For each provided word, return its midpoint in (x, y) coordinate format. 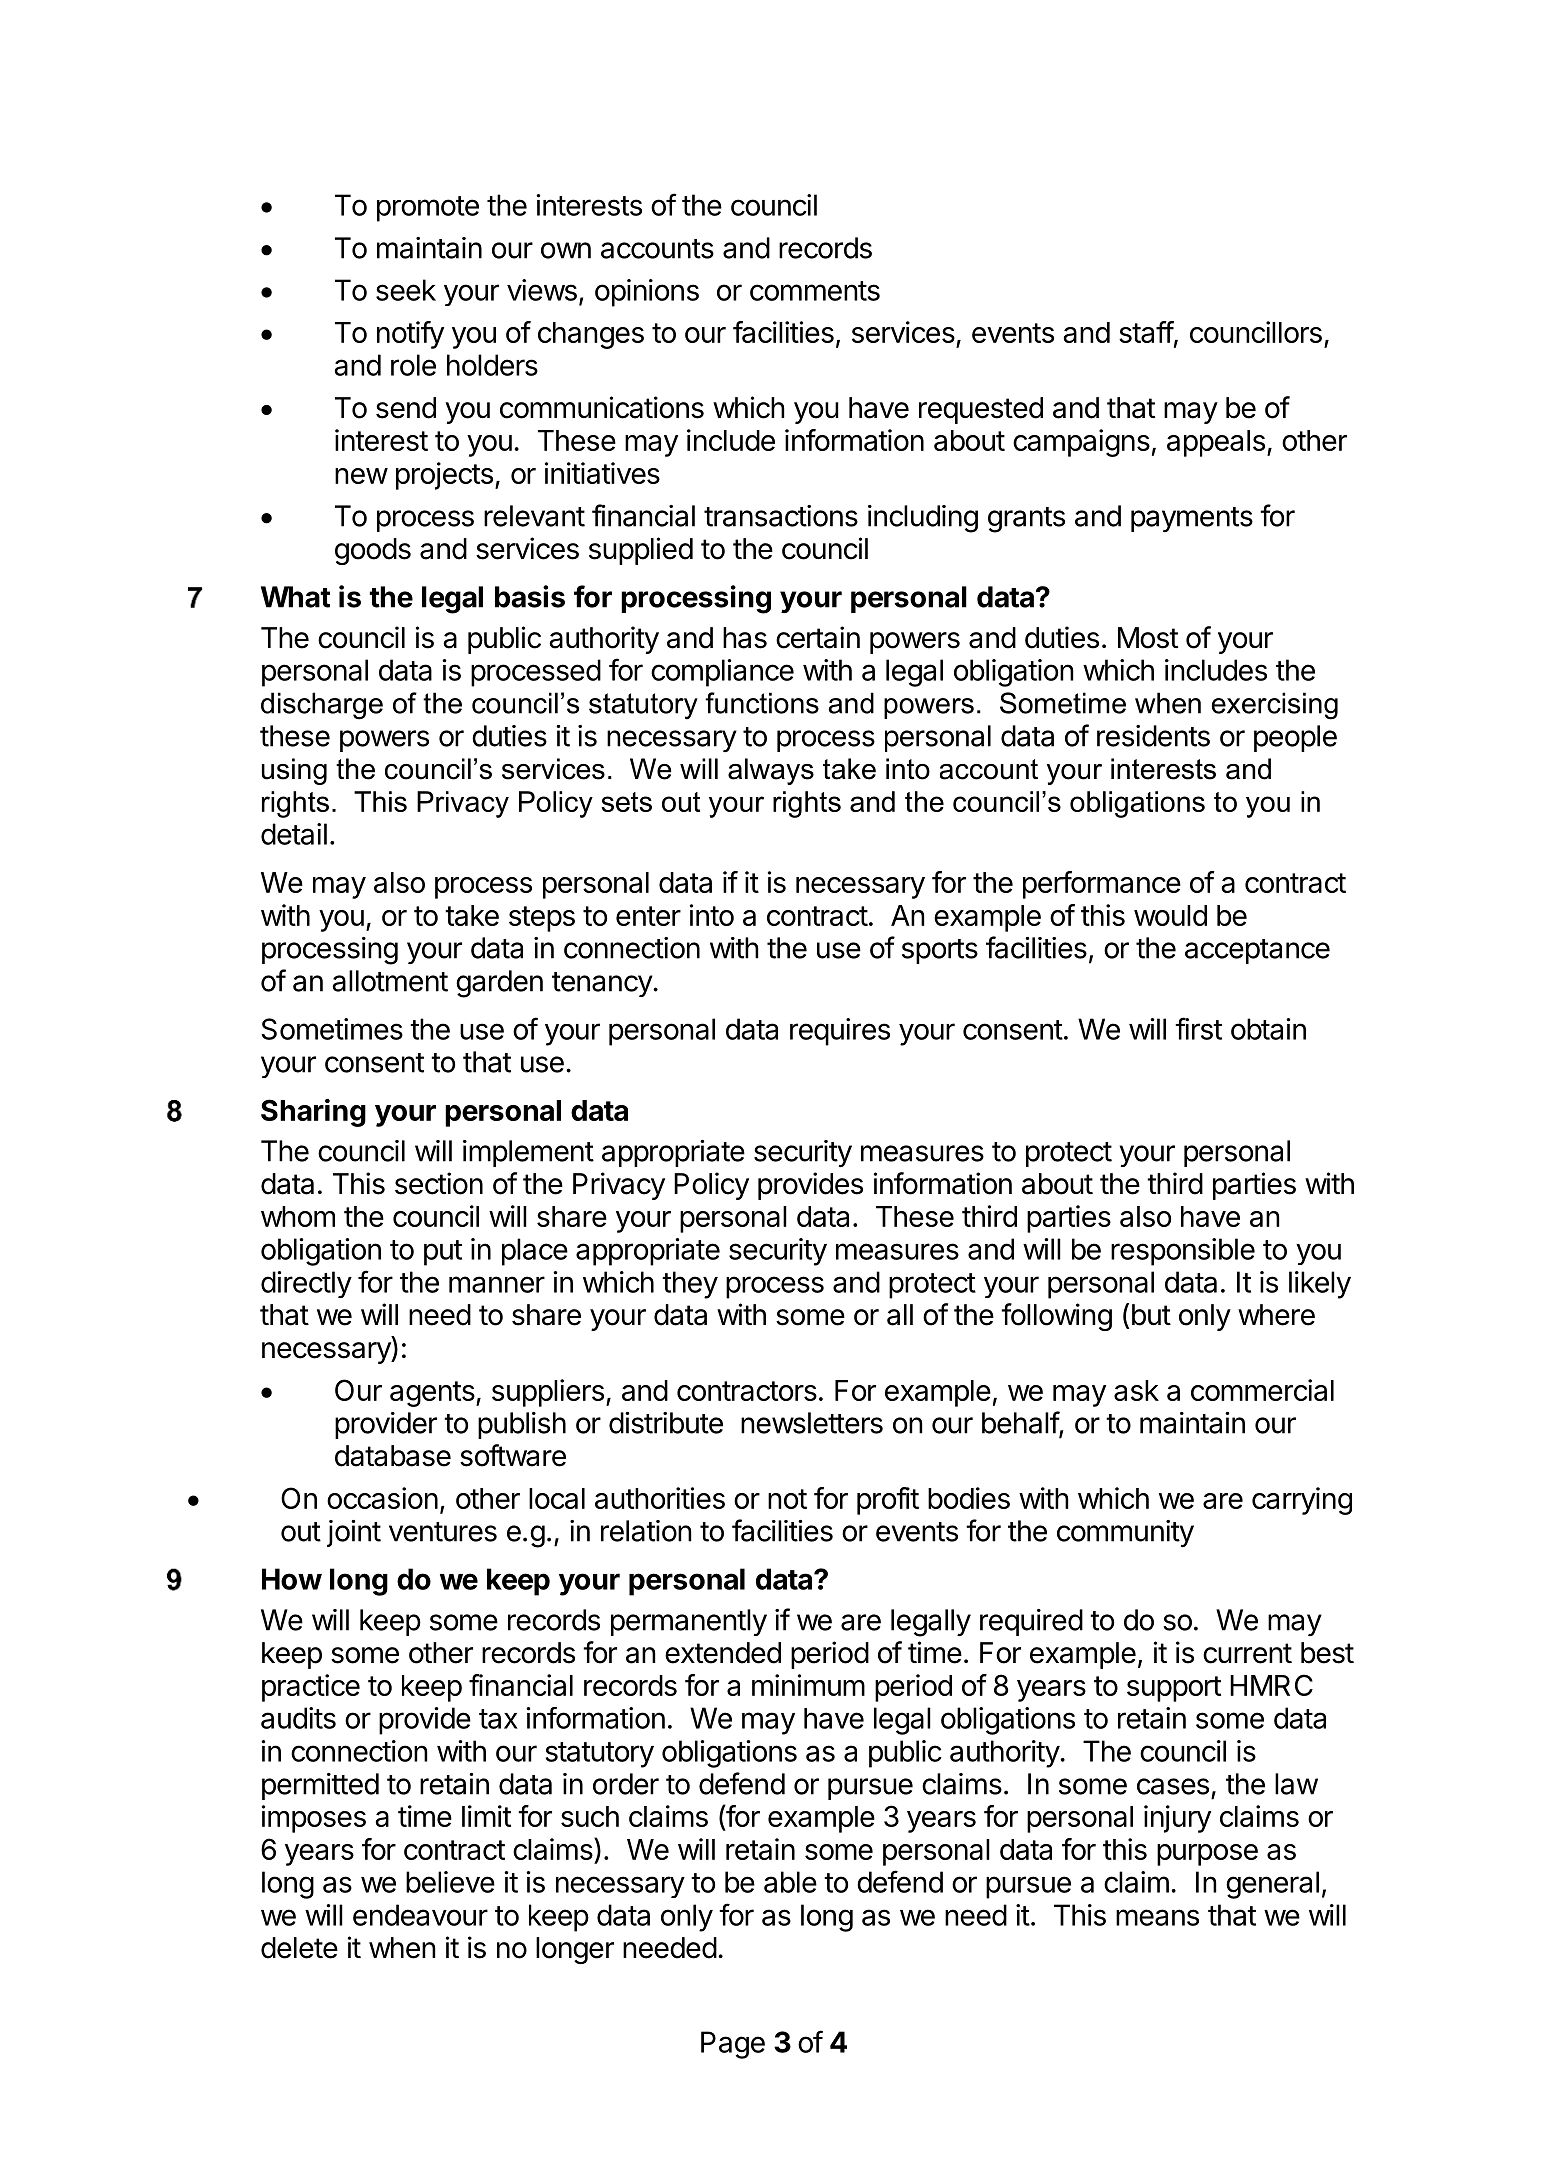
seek (406, 290)
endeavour (420, 1915)
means (1157, 1917)
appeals (1216, 443)
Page (733, 2045)
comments (815, 291)
